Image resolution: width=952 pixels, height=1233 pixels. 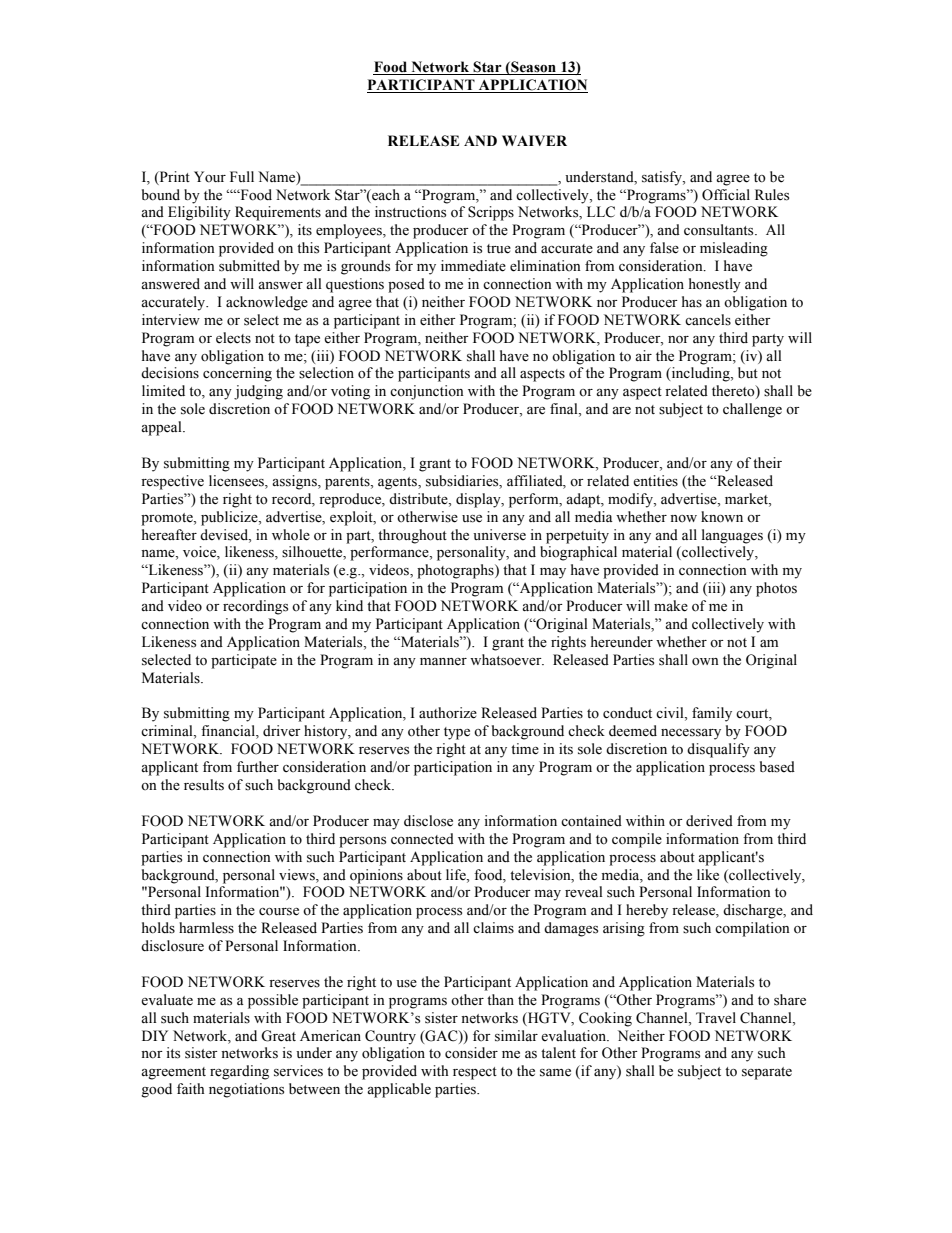 What do you see at coordinates (242, 176) in the page?
I see `Full` at bounding box center [242, 176].
